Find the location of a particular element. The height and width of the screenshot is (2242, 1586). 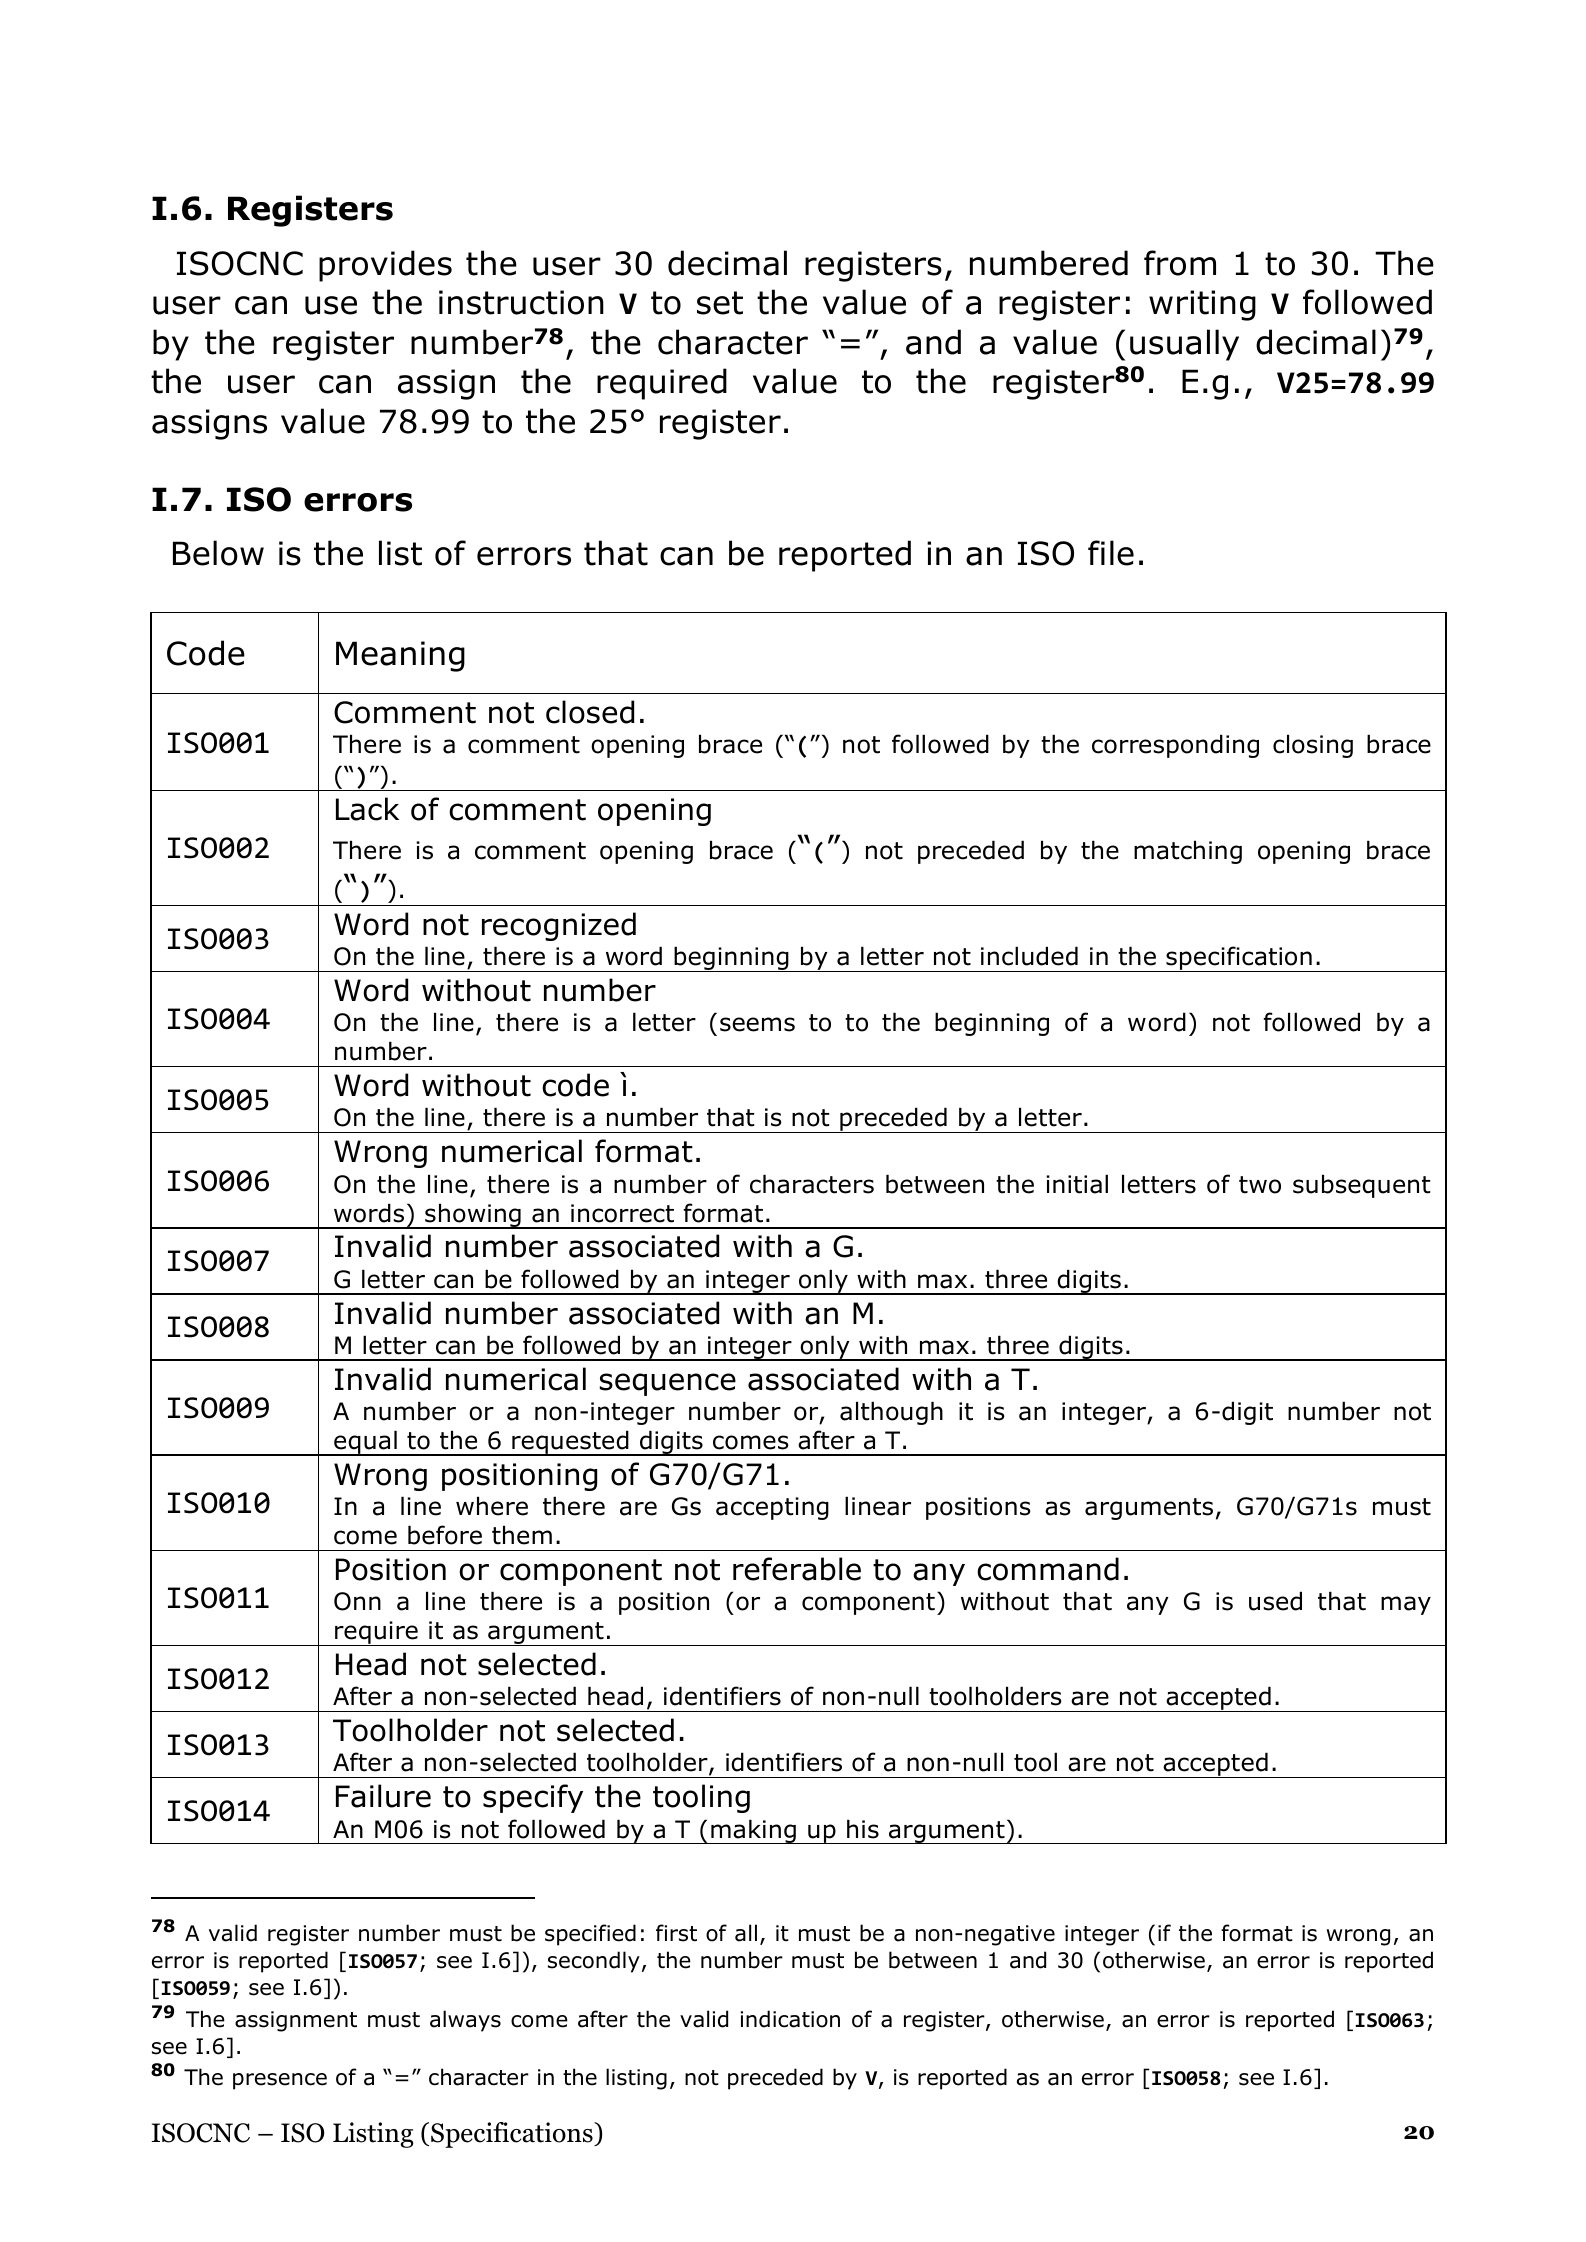

his is located at coordinates (863, 1829).
